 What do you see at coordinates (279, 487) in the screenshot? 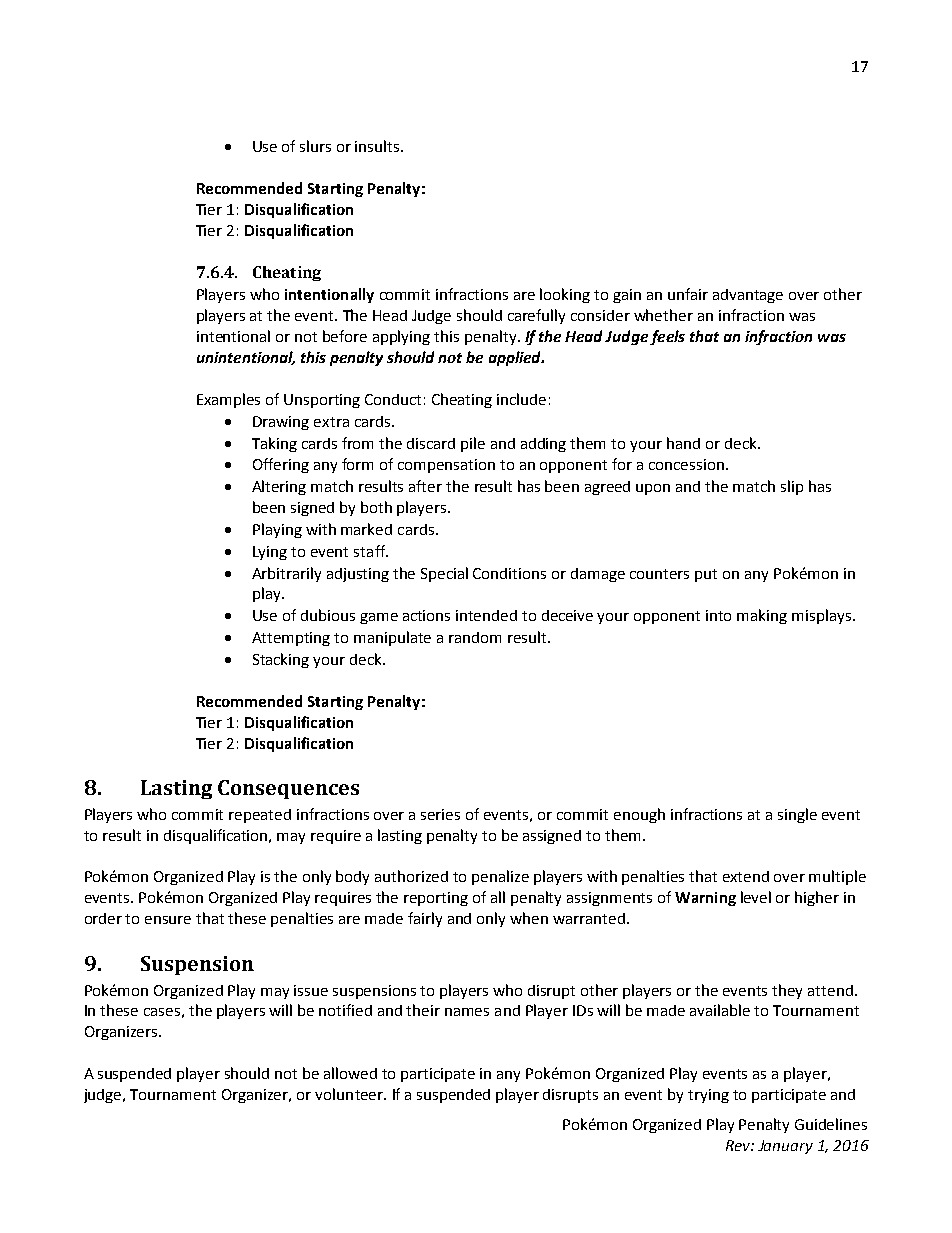
I see `Altering` at bounding box center [279, 487].
